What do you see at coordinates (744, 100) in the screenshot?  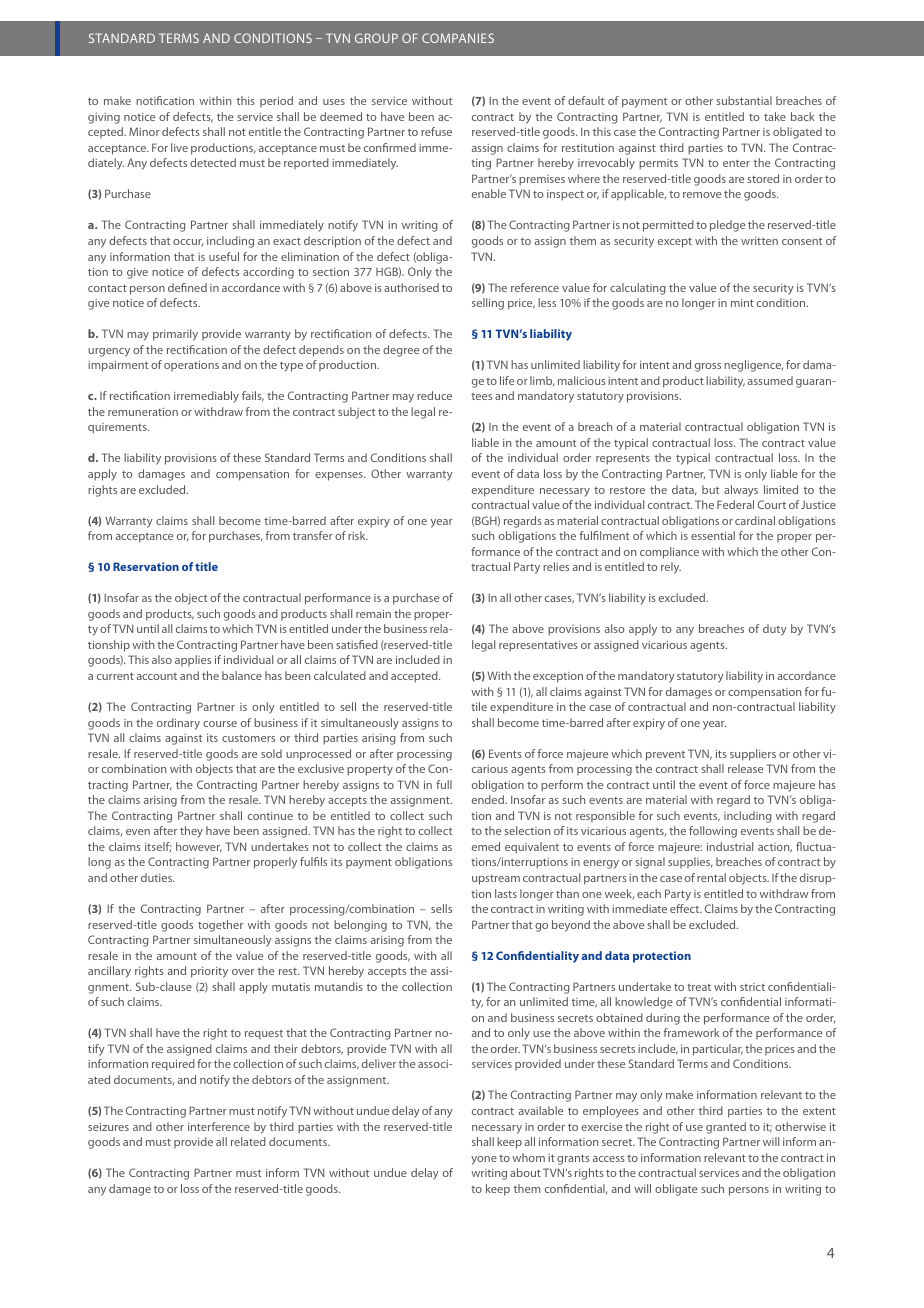 I see `substantial` at bounding box center [744, 100].
